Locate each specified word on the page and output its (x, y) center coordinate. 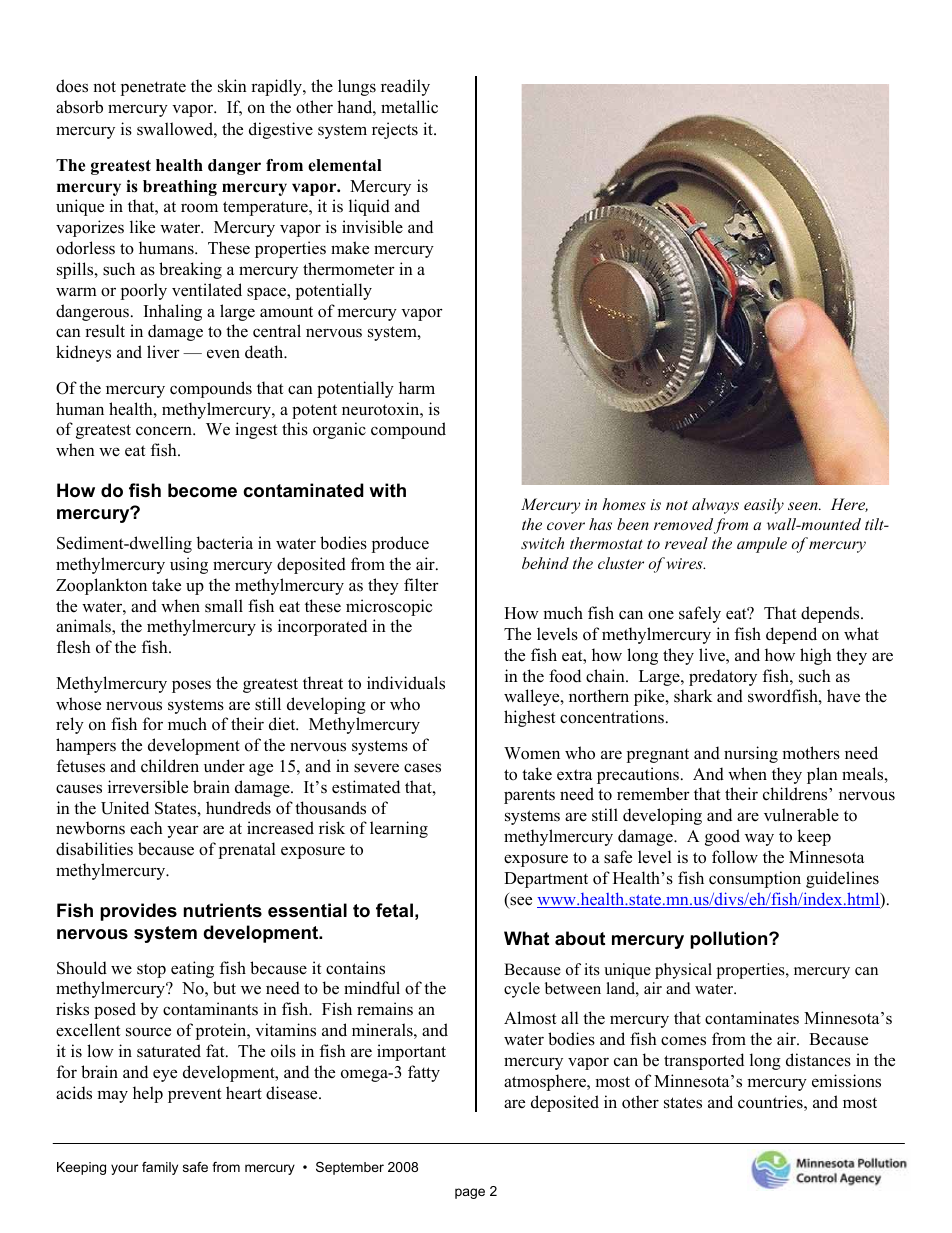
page (470, 1193)
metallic (409, 107)
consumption (755, 879)
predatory (723, 677)
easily (764, 506)
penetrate (153, 88)
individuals (406, 683)
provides (138, 912)
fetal (394, 910)
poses (191, 686)
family (160, 1168)
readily (405, 87)
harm (417, 387)
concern (165, 431)
